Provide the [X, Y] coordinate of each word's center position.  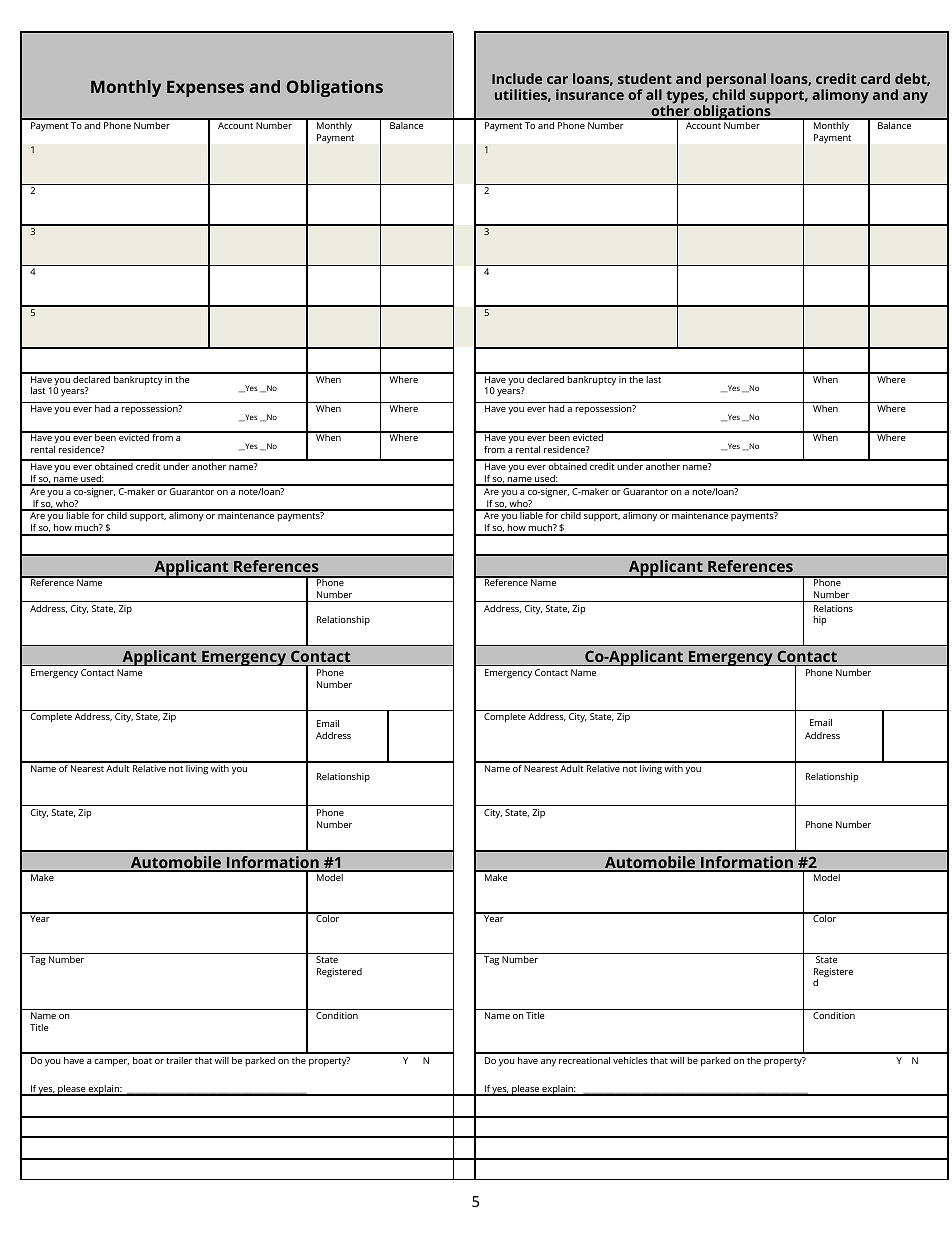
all [654, 94]
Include [517, 78]
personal [736, 81]
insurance [590, 94]
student [645, 78]
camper [111, 1062]
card [875, 78]
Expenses [205, 89]
